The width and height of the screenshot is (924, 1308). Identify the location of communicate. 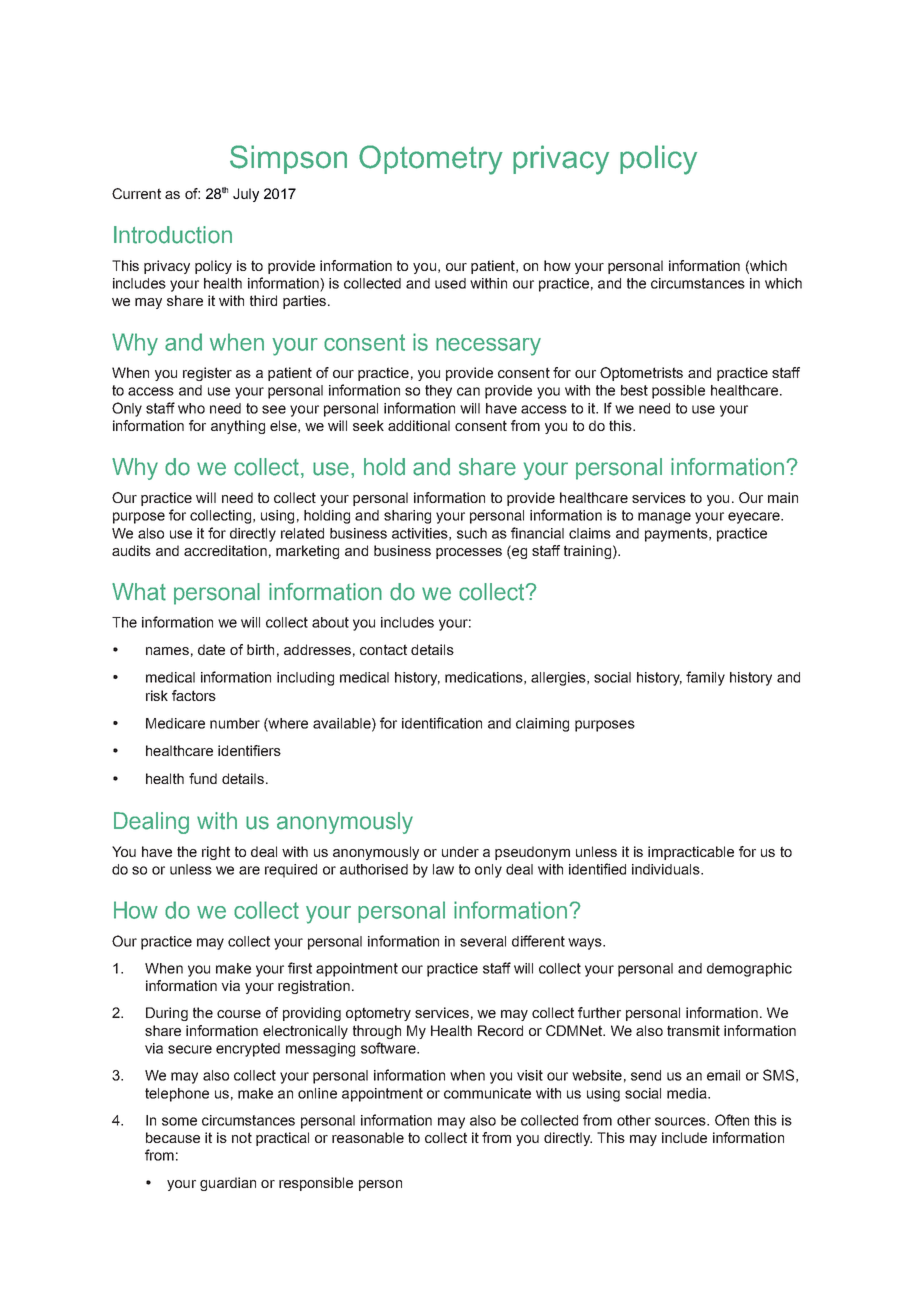
(487, 1093).
